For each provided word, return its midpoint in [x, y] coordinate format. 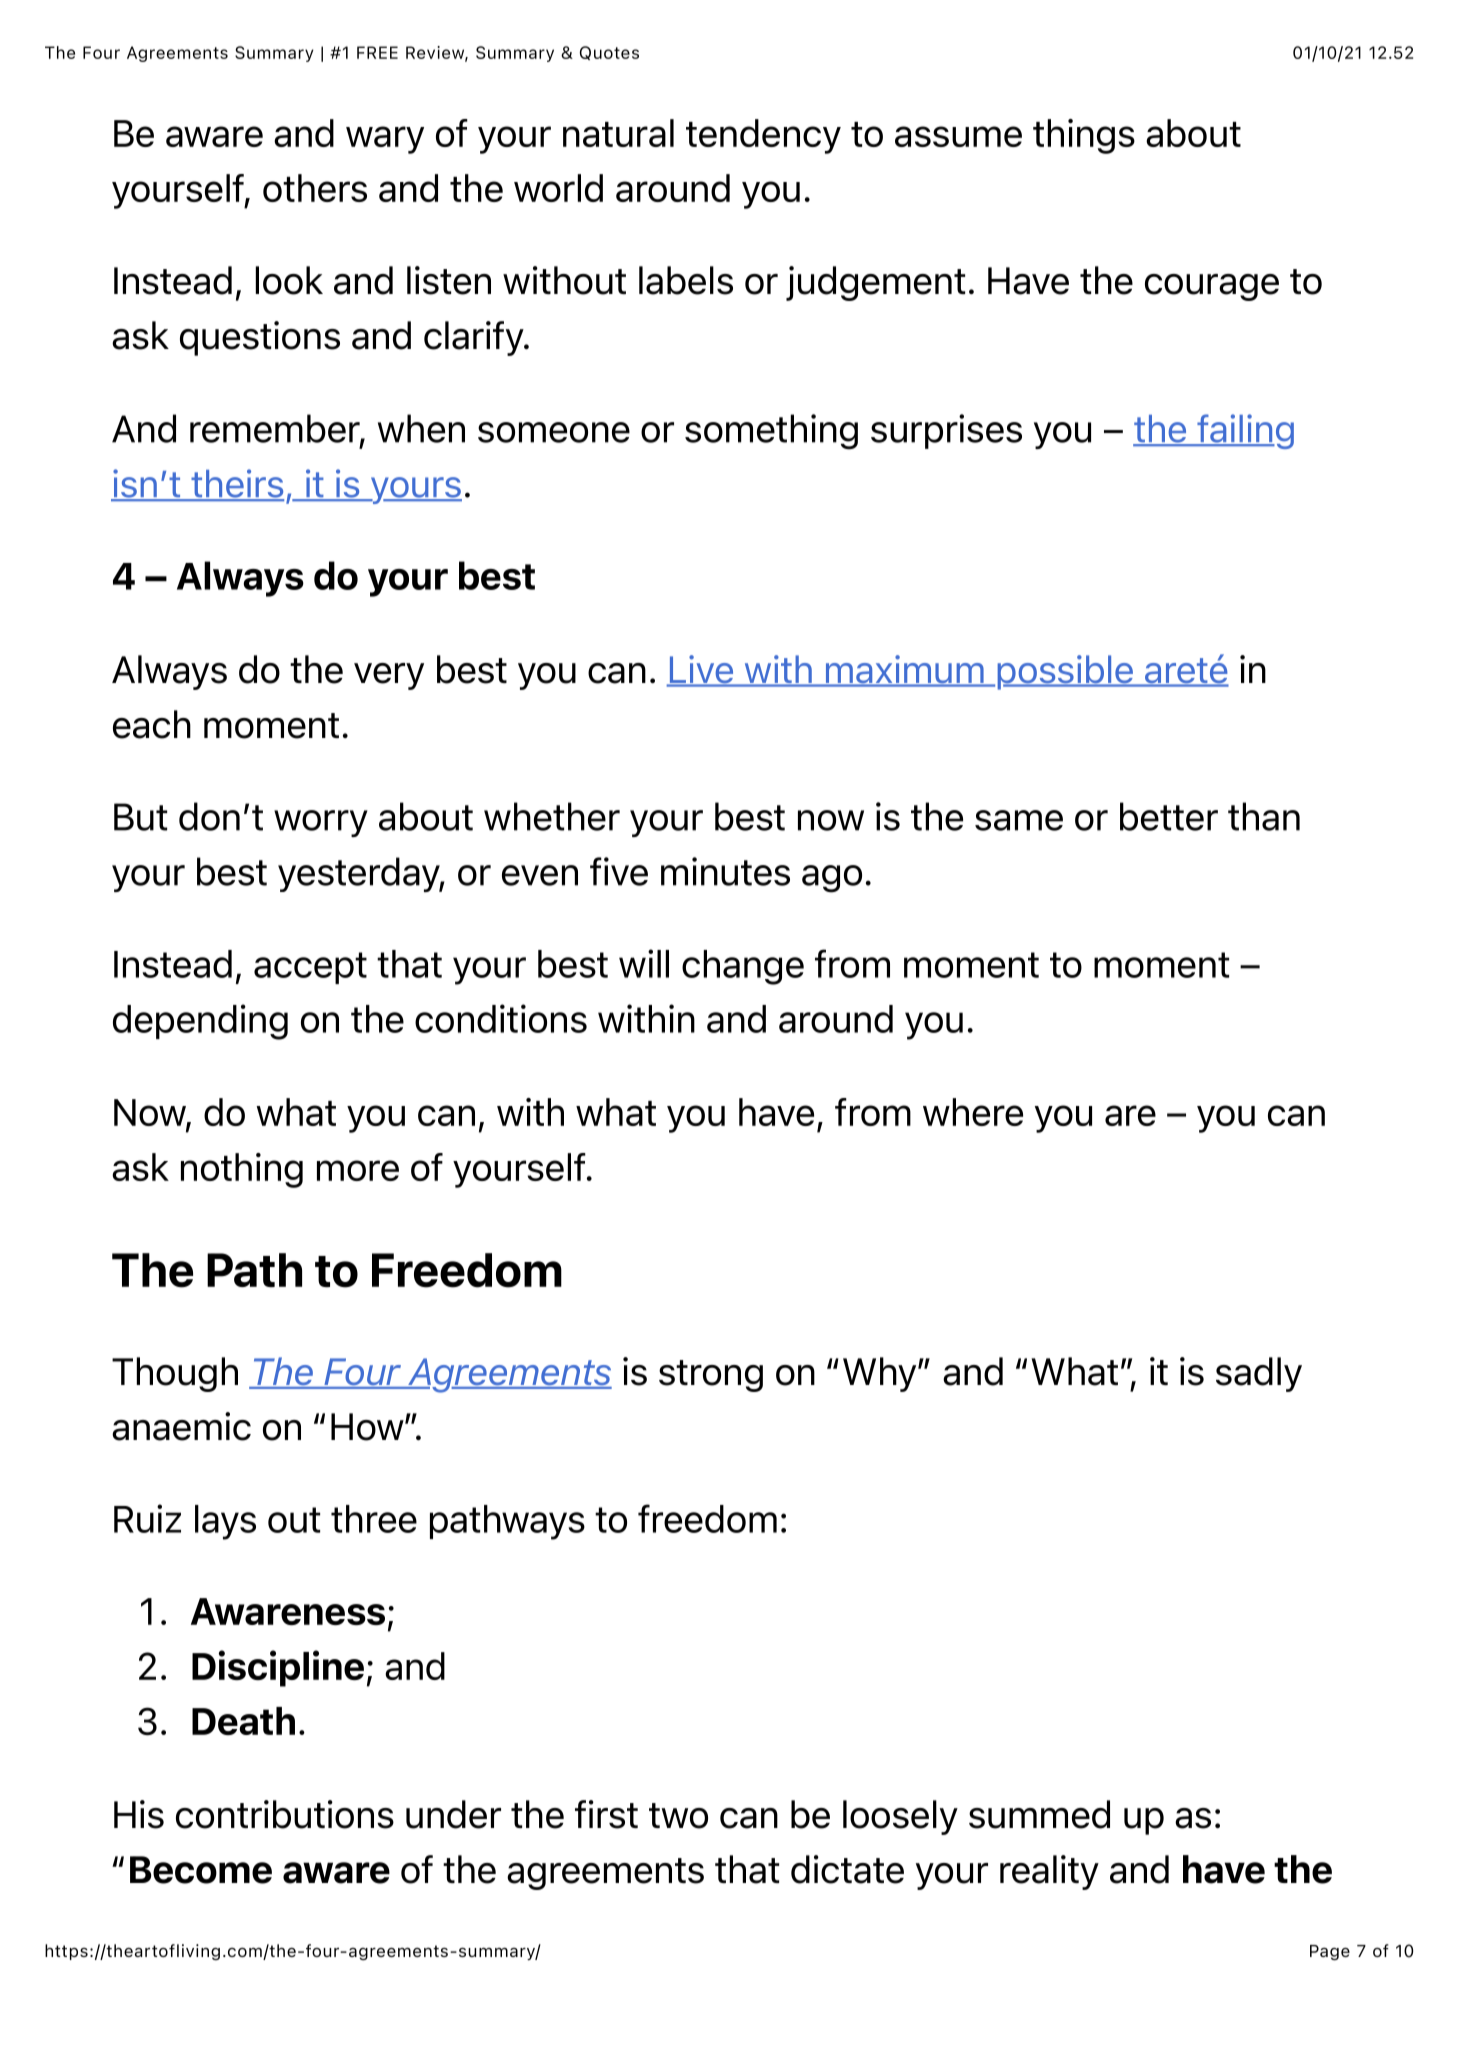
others [315, 188]
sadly [1259, 1374]
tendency [763, 136]
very [389, 676]
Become [201, 1870]
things [1084, 136]
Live [701, 670]
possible [1066, 672]
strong [711, 1376]
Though [175, 1374]
